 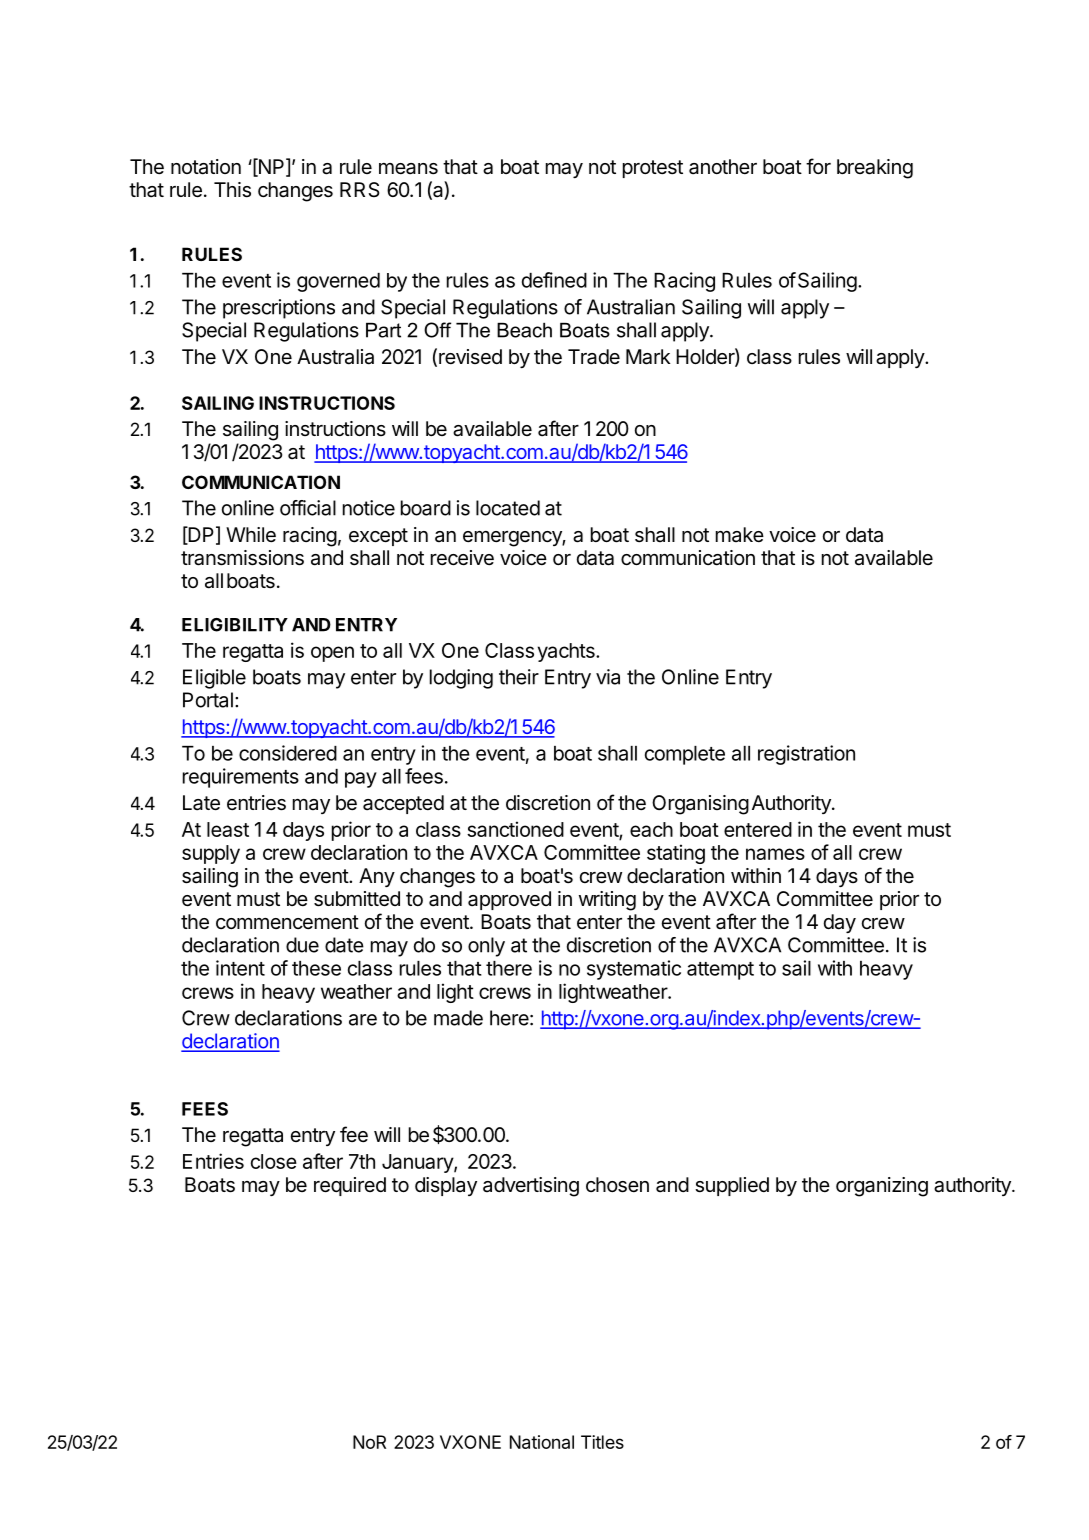 What do you see at coordinates (542, 1442) in the screenshot?
I see `National` at bounding box center [542, 1442].
